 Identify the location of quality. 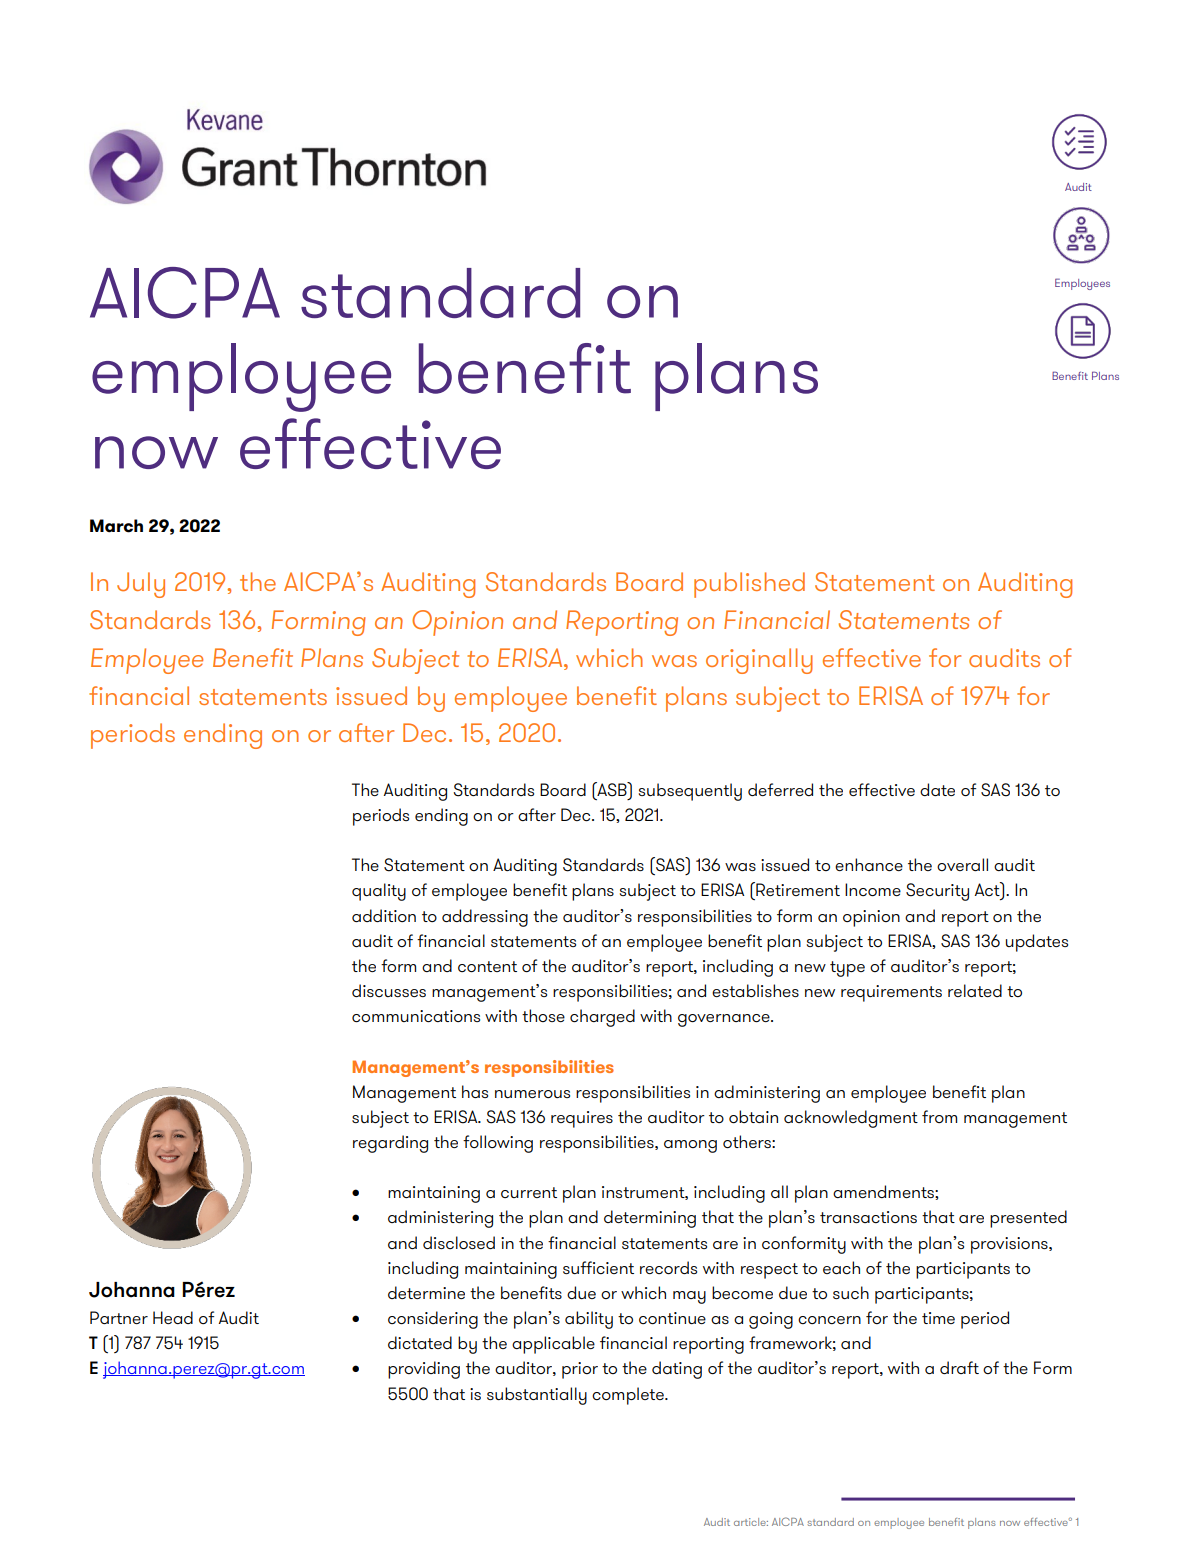
(379, 892).
